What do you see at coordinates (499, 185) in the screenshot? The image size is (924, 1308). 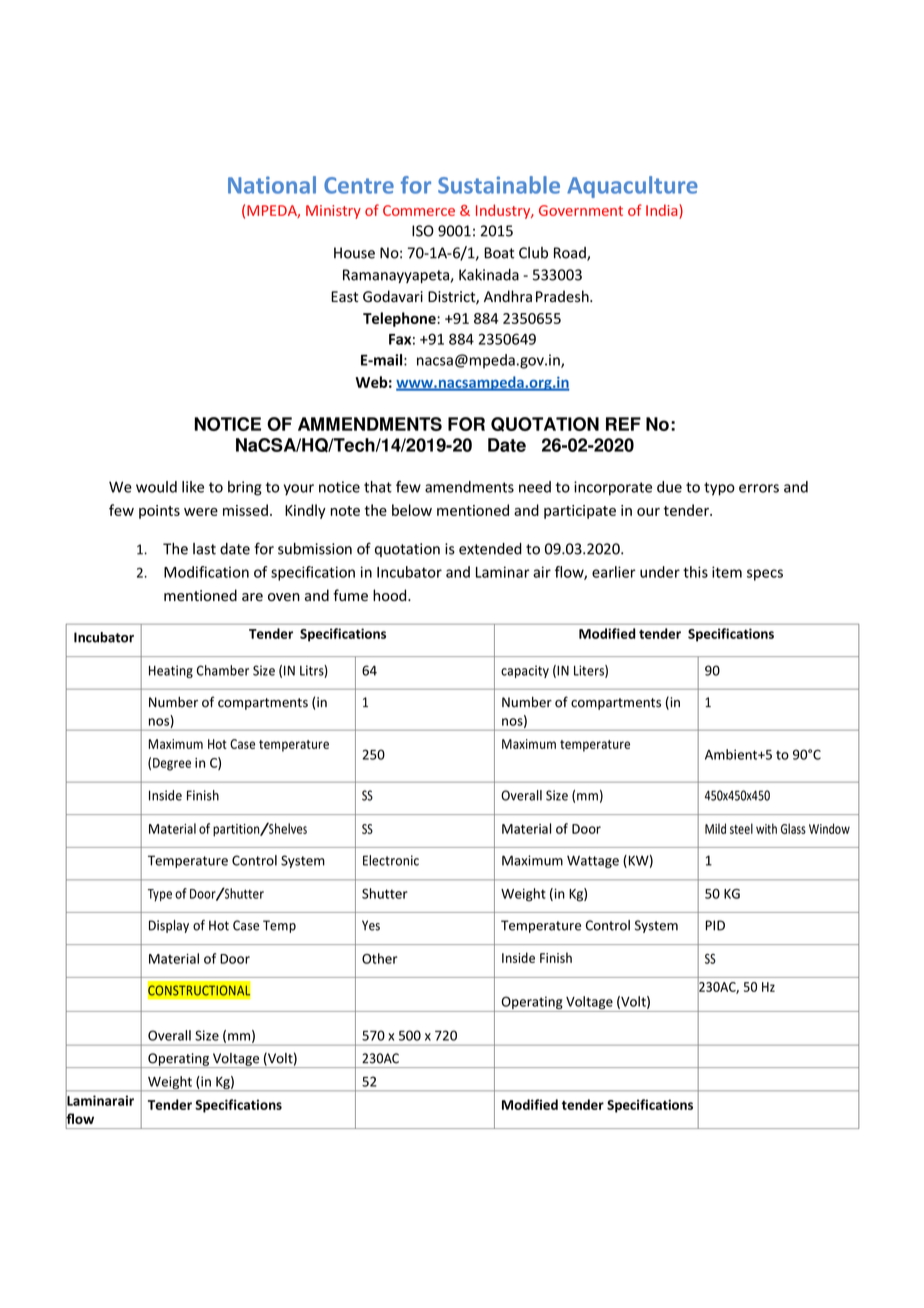 I see `Sustainable` at bounding box center [499, 185].
